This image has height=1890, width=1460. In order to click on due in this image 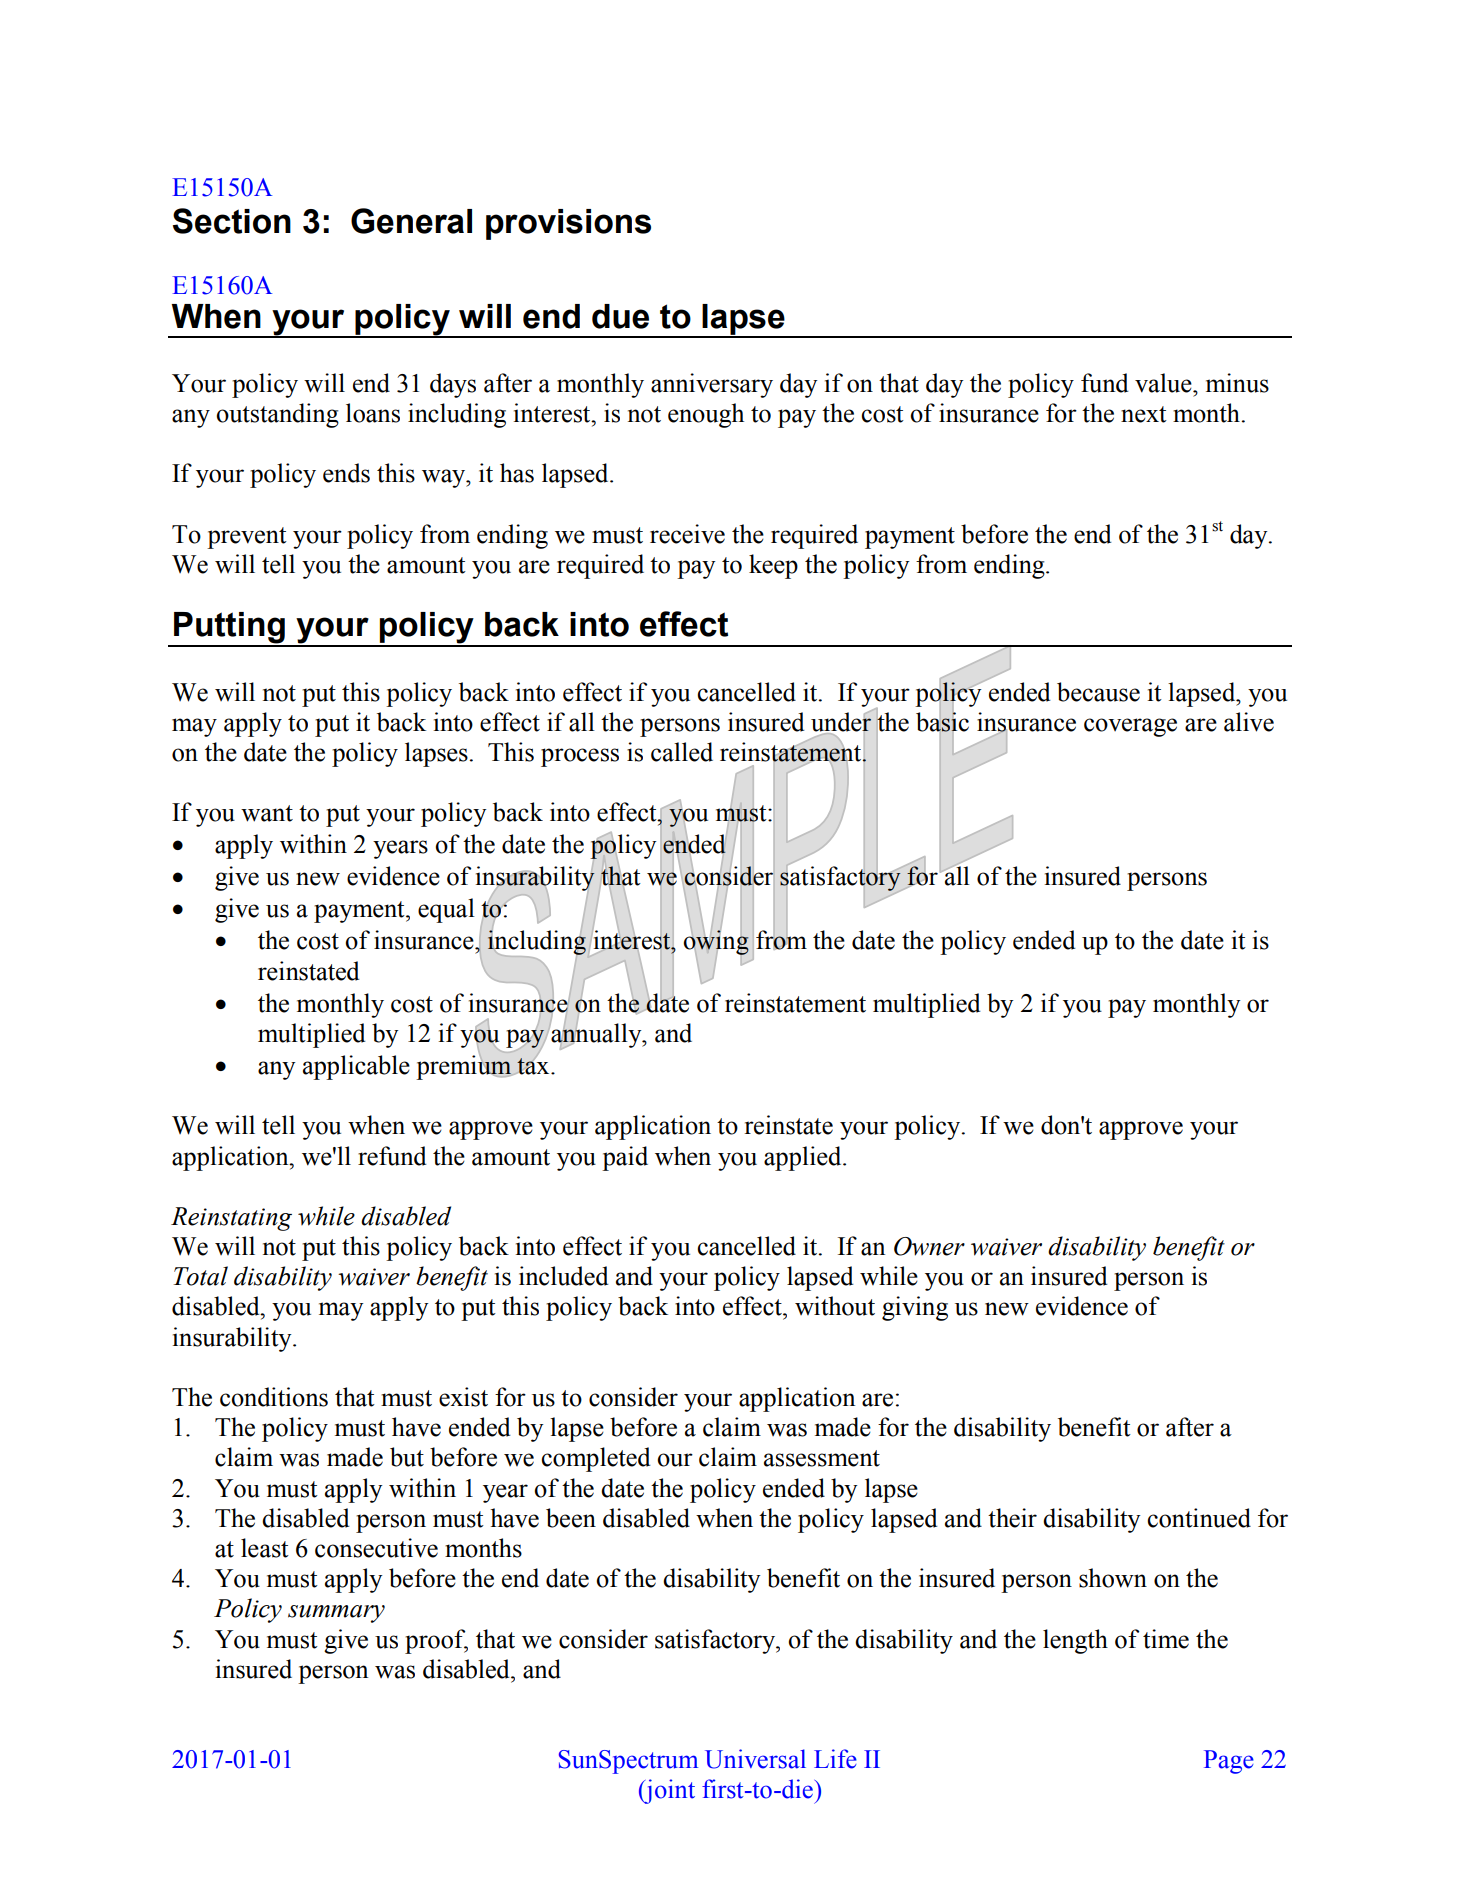, I will do `click(620, 316)`.
